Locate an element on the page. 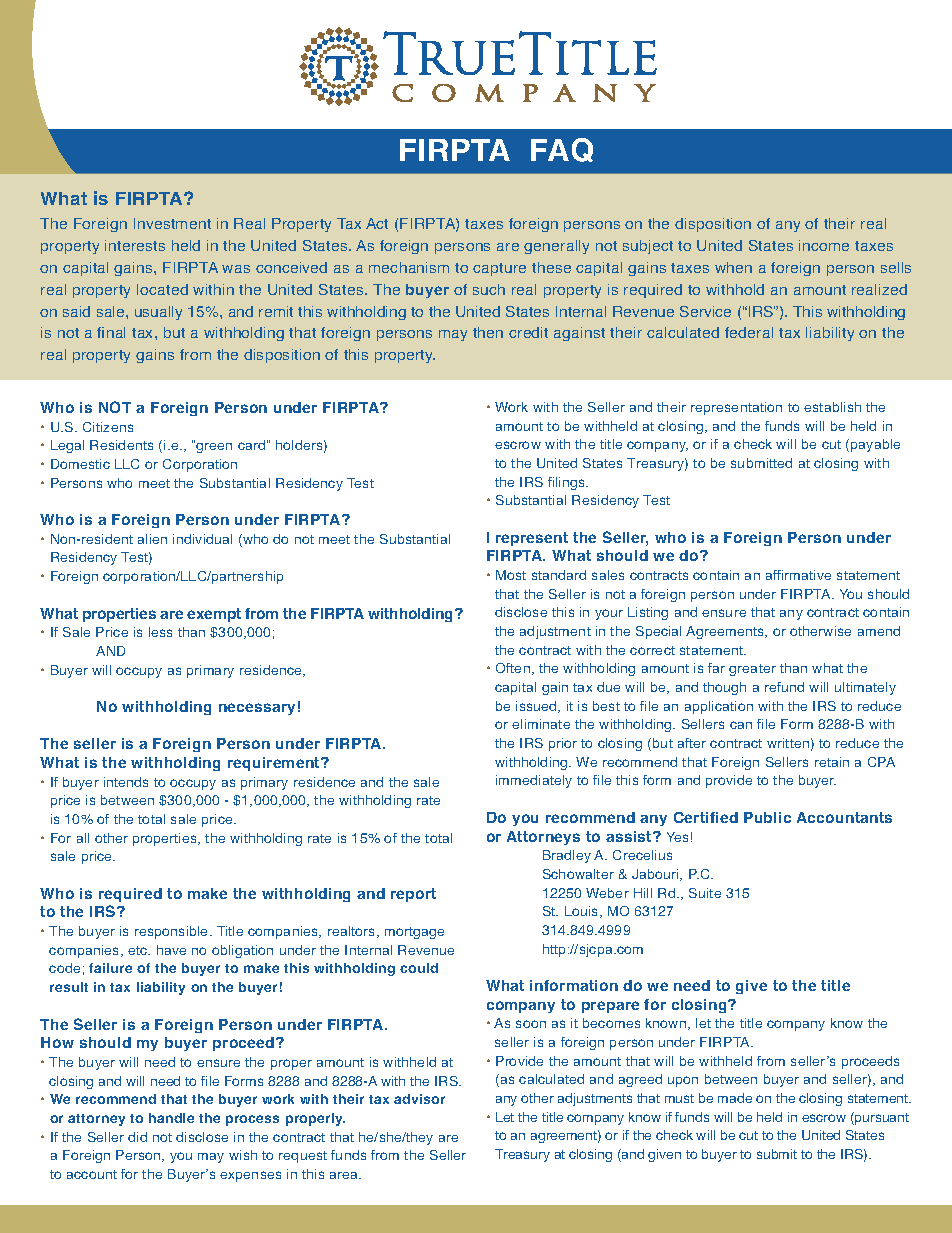  did is located at coordinates (137, 1137).
